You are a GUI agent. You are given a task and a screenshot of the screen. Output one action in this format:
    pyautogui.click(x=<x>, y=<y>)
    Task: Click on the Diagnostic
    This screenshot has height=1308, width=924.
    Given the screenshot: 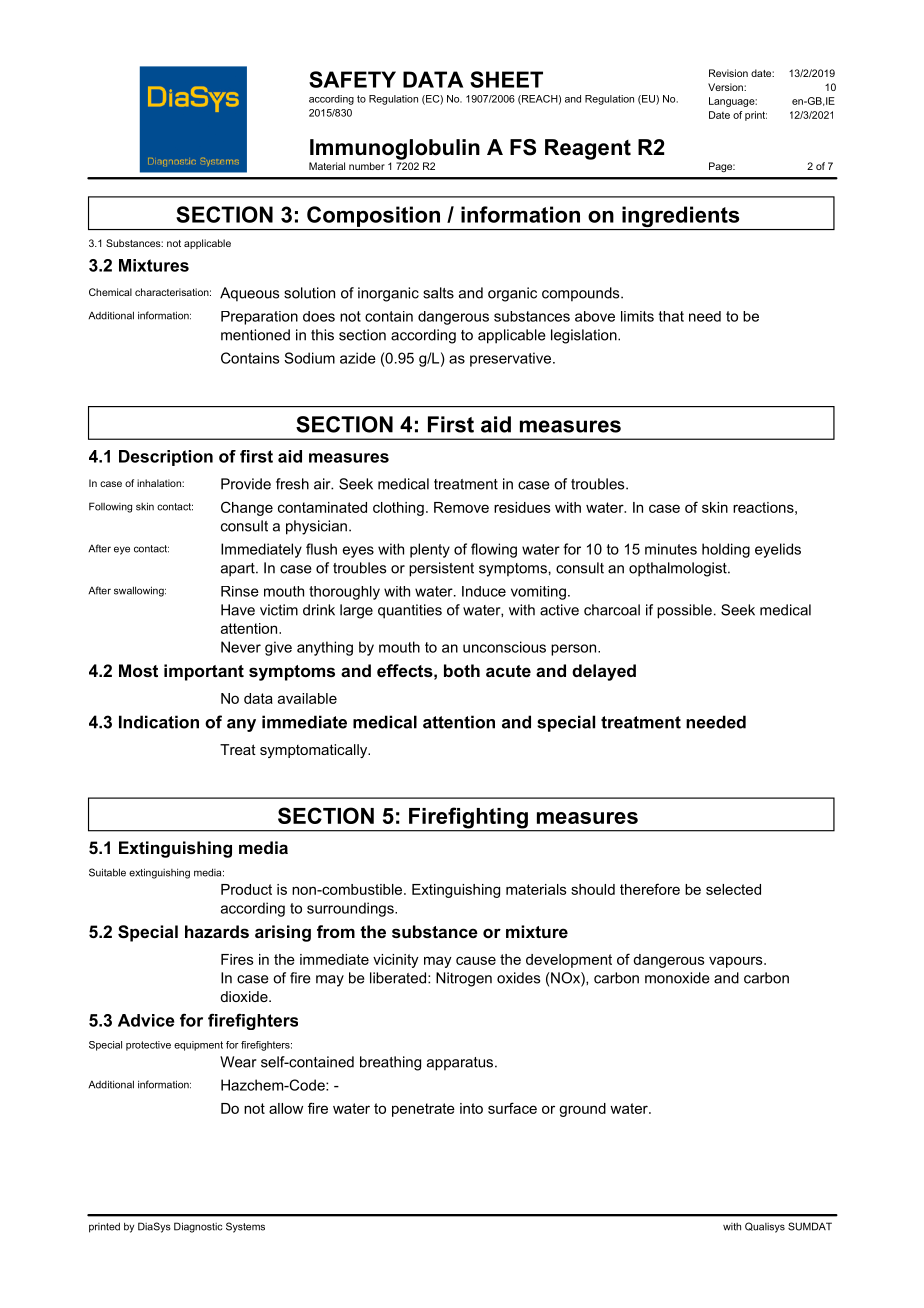 What is the action you would take?
    pyautogui.click(x=198, y=1227)
